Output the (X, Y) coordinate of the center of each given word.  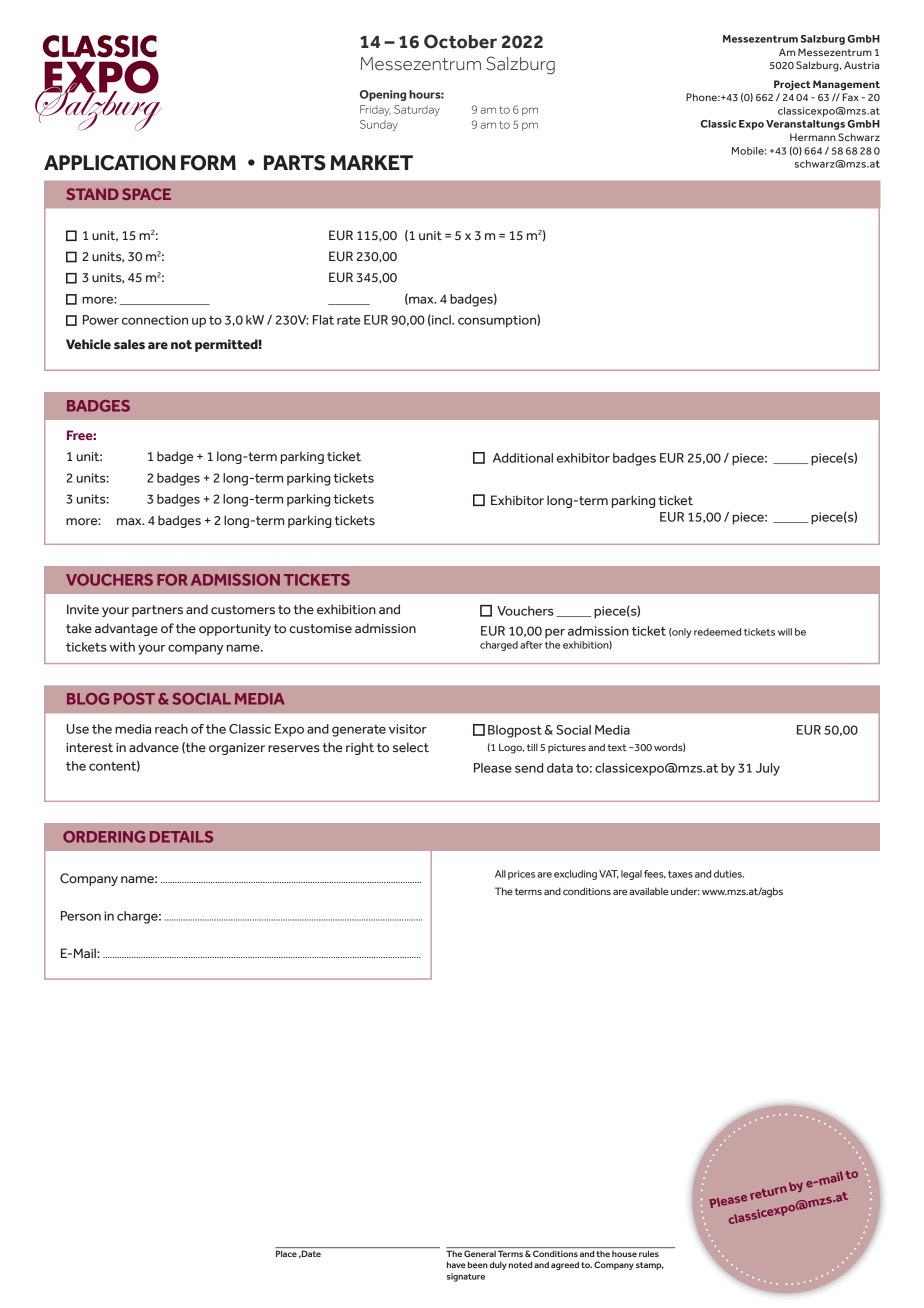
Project (792, 85)
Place (286, 1253)
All (500, 874)
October (460, 41)
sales (129, 344)
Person (81, 916)
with (122, 647)
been (478, 1264)
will (785, 632)
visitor (408, 729)
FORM (208, 163)
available (648, 891)
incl (441, 320)
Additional (523, 458)
